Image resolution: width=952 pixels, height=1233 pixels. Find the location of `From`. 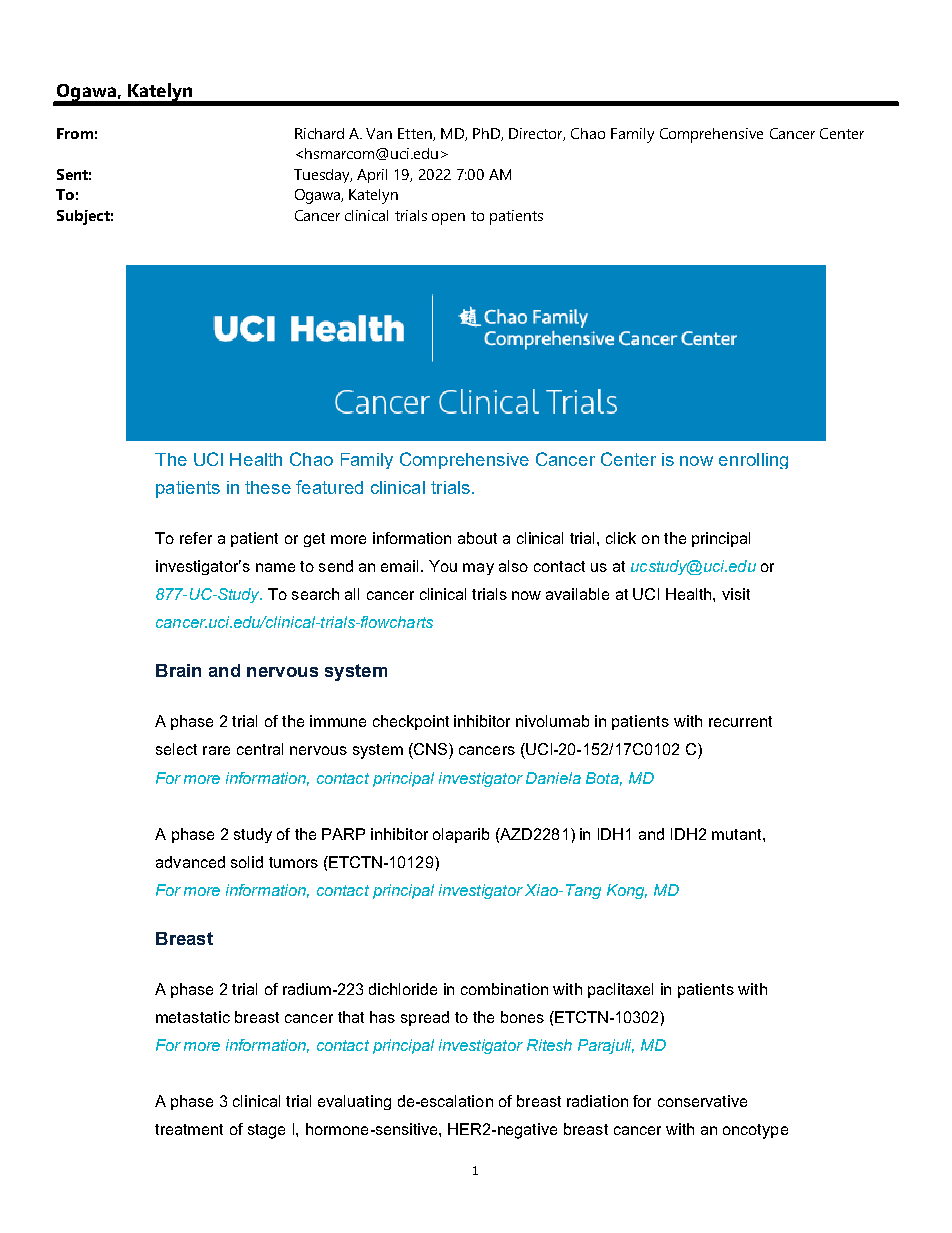

From is located at coordinates (75, 133).
